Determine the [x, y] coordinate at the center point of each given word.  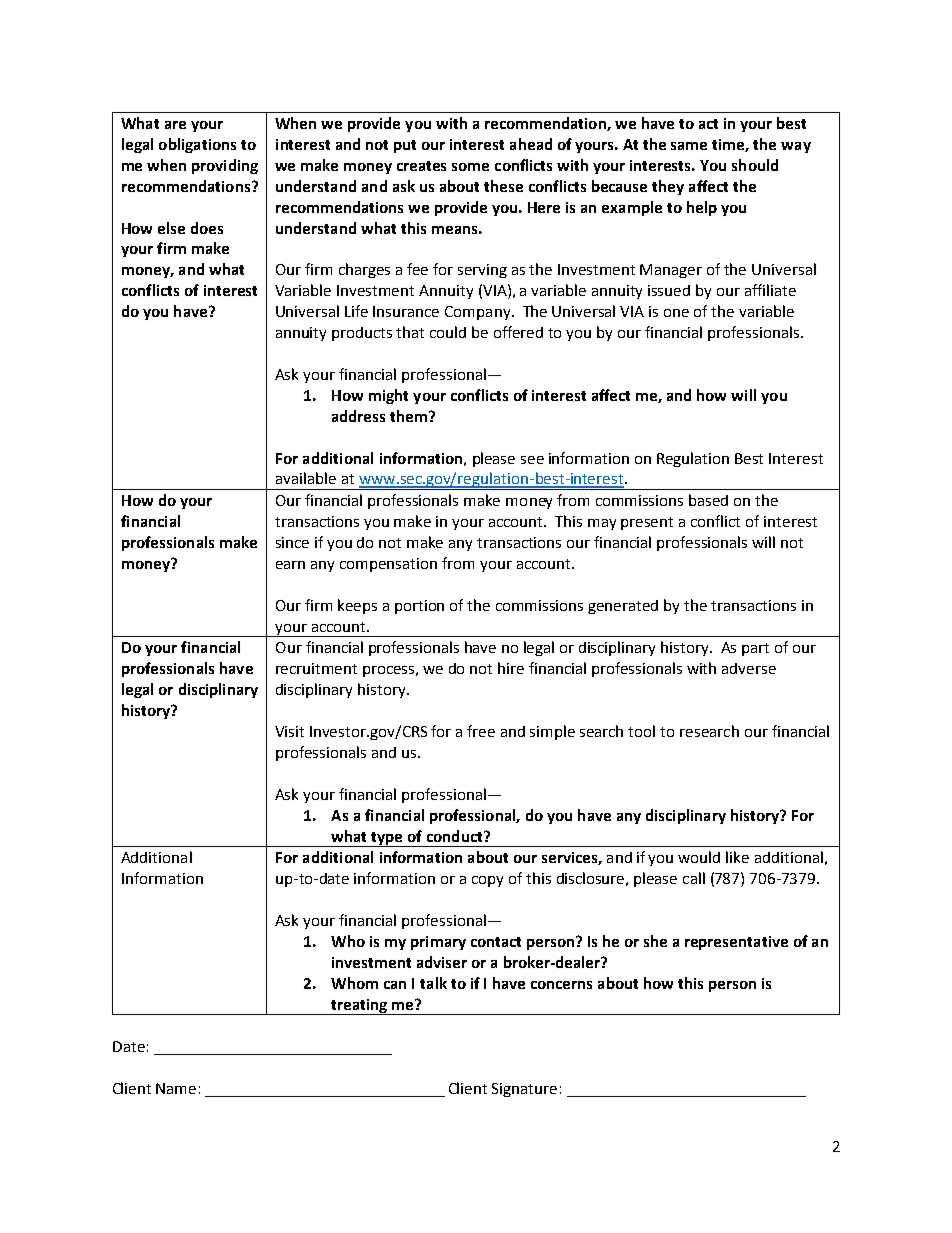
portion [419, 607]
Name [176, 1088]
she [655, 941]
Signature [524, 1090]
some [470, 167]
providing [225, 166]
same [689, 146]
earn [290, 565]
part [755, 649]
